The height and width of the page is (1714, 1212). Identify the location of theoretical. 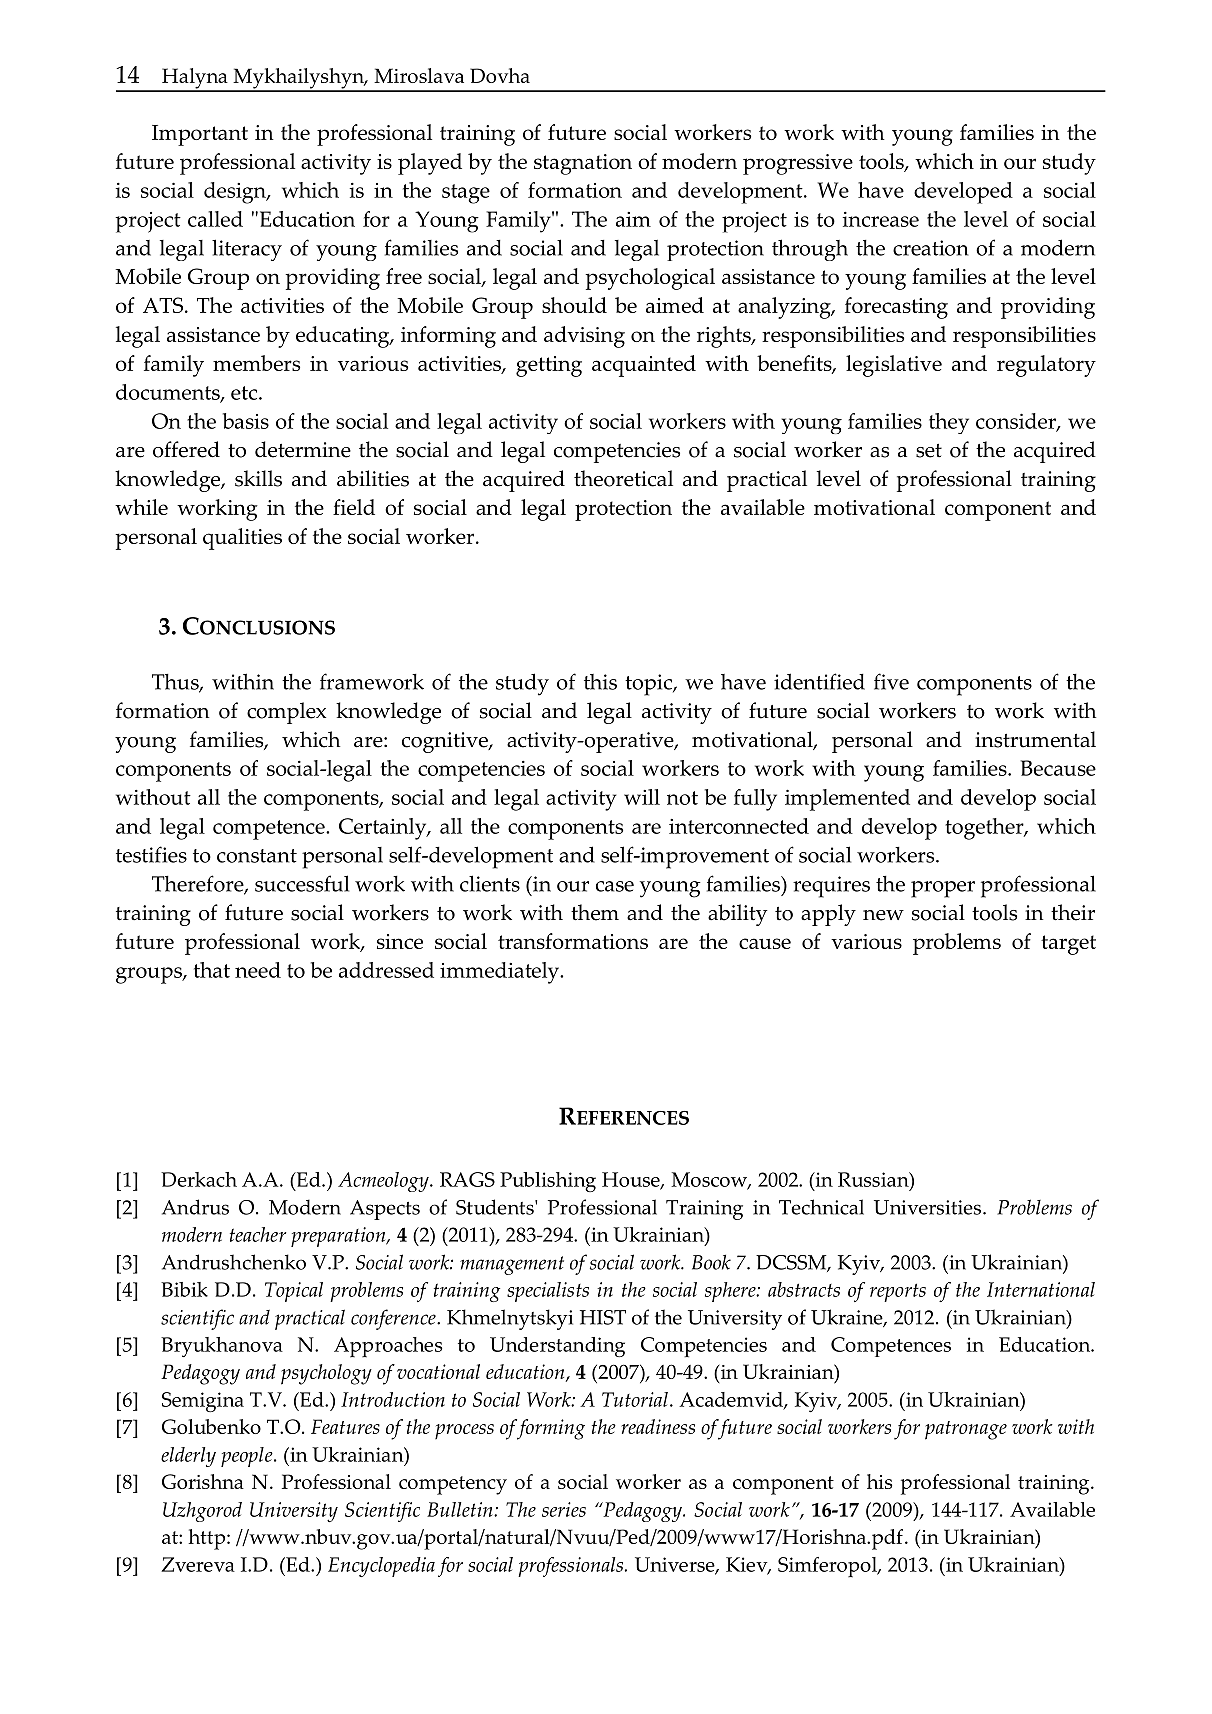
(623, 478).
